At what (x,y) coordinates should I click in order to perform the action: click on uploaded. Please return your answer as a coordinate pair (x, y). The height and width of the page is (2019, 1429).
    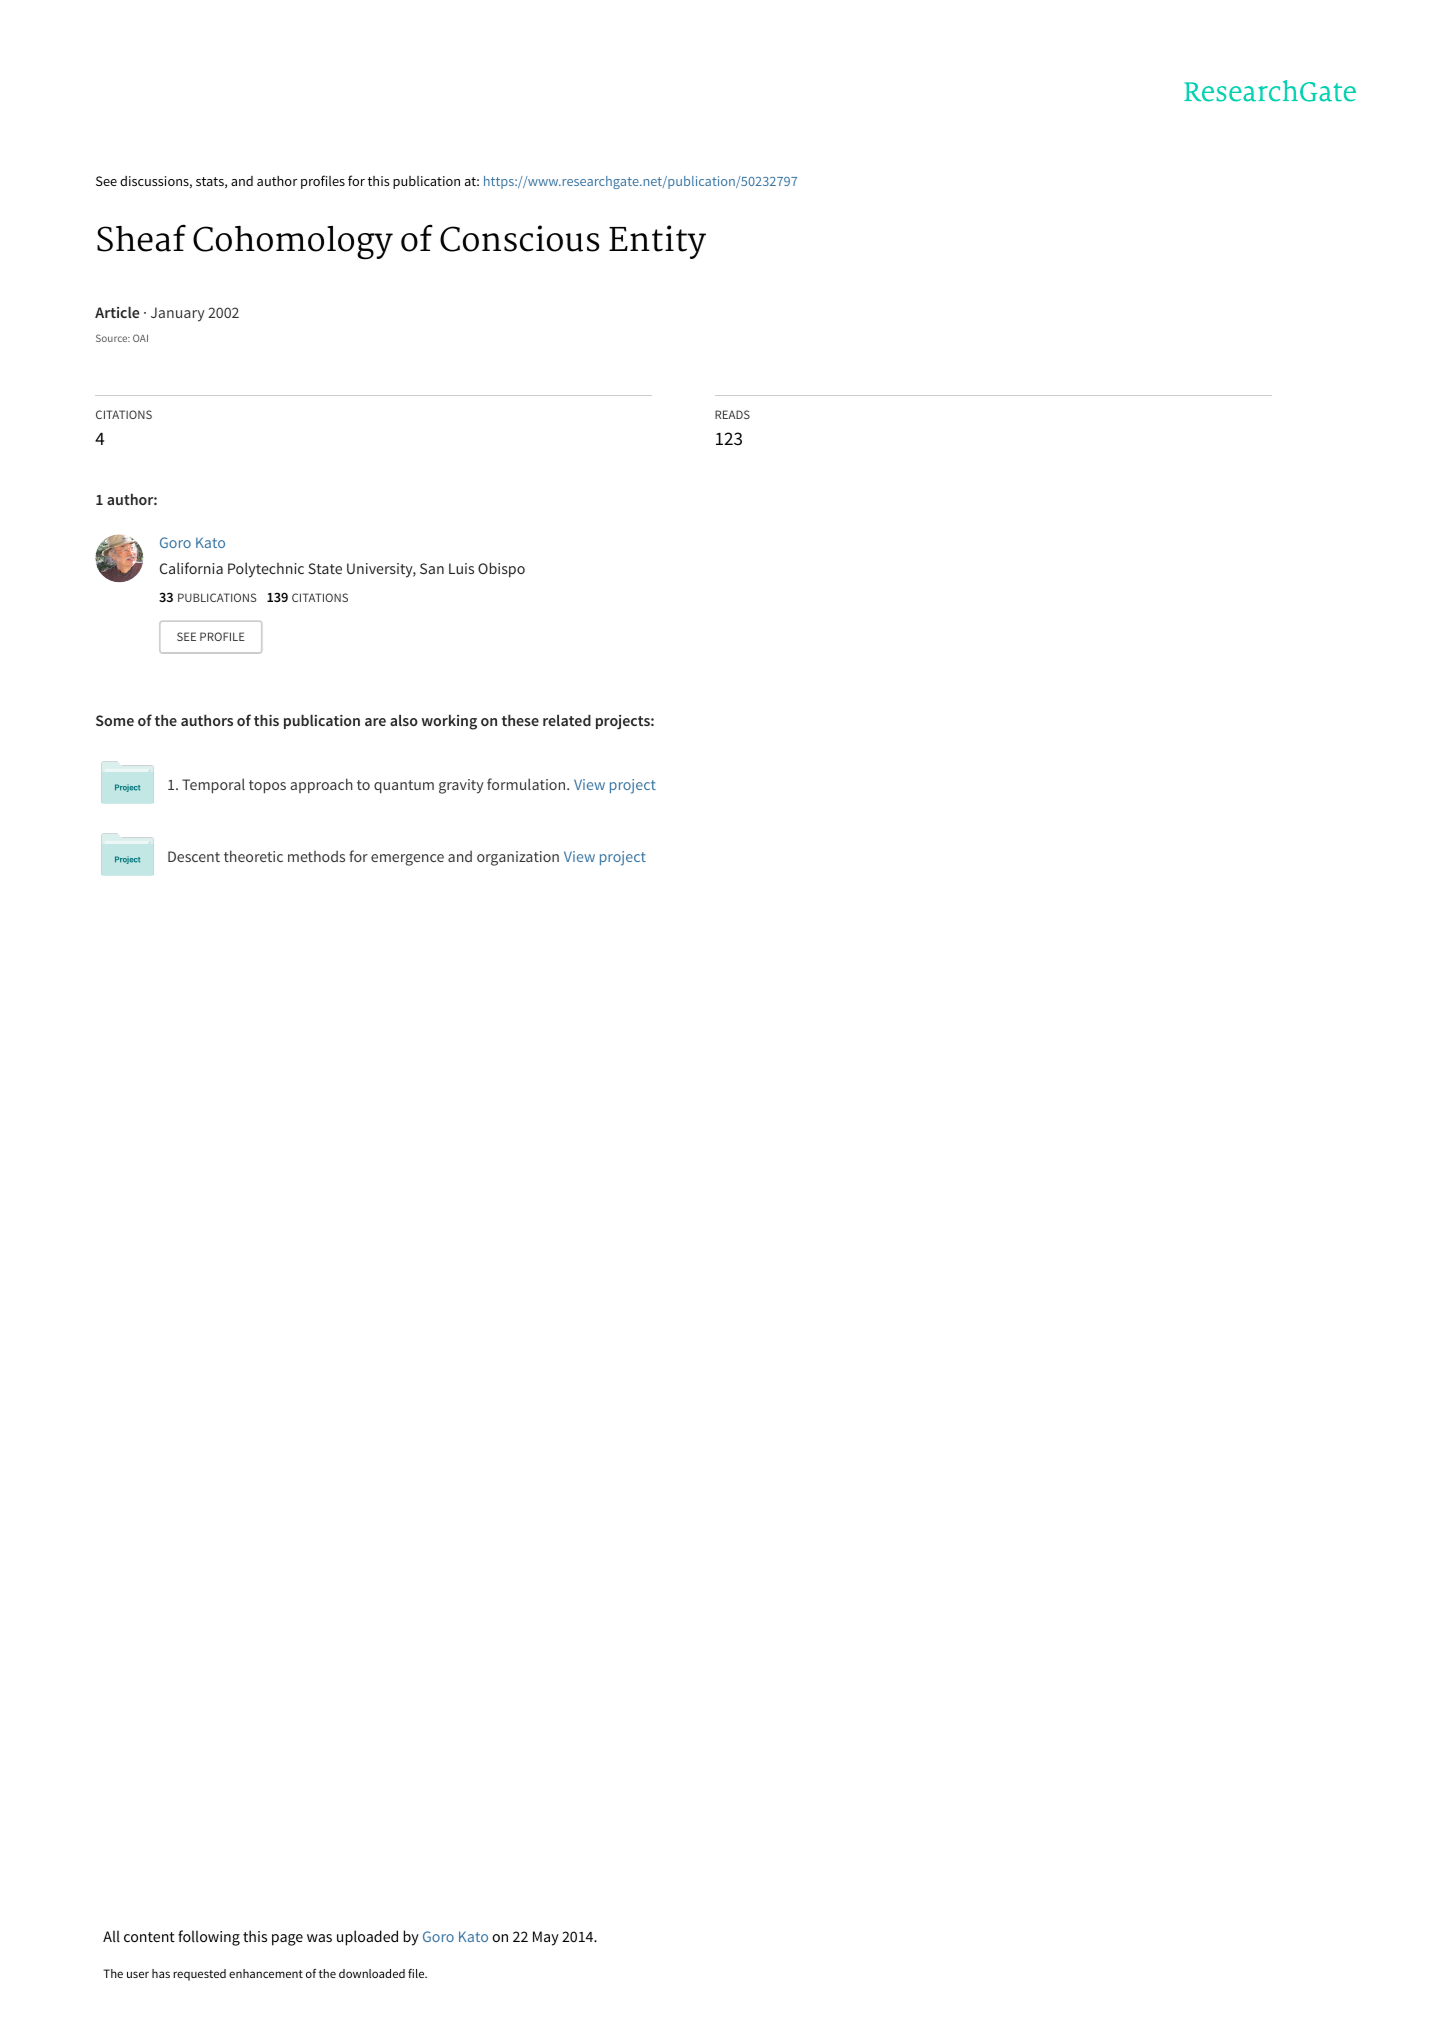
    Looking at the image, I should click on (367, 1938).
